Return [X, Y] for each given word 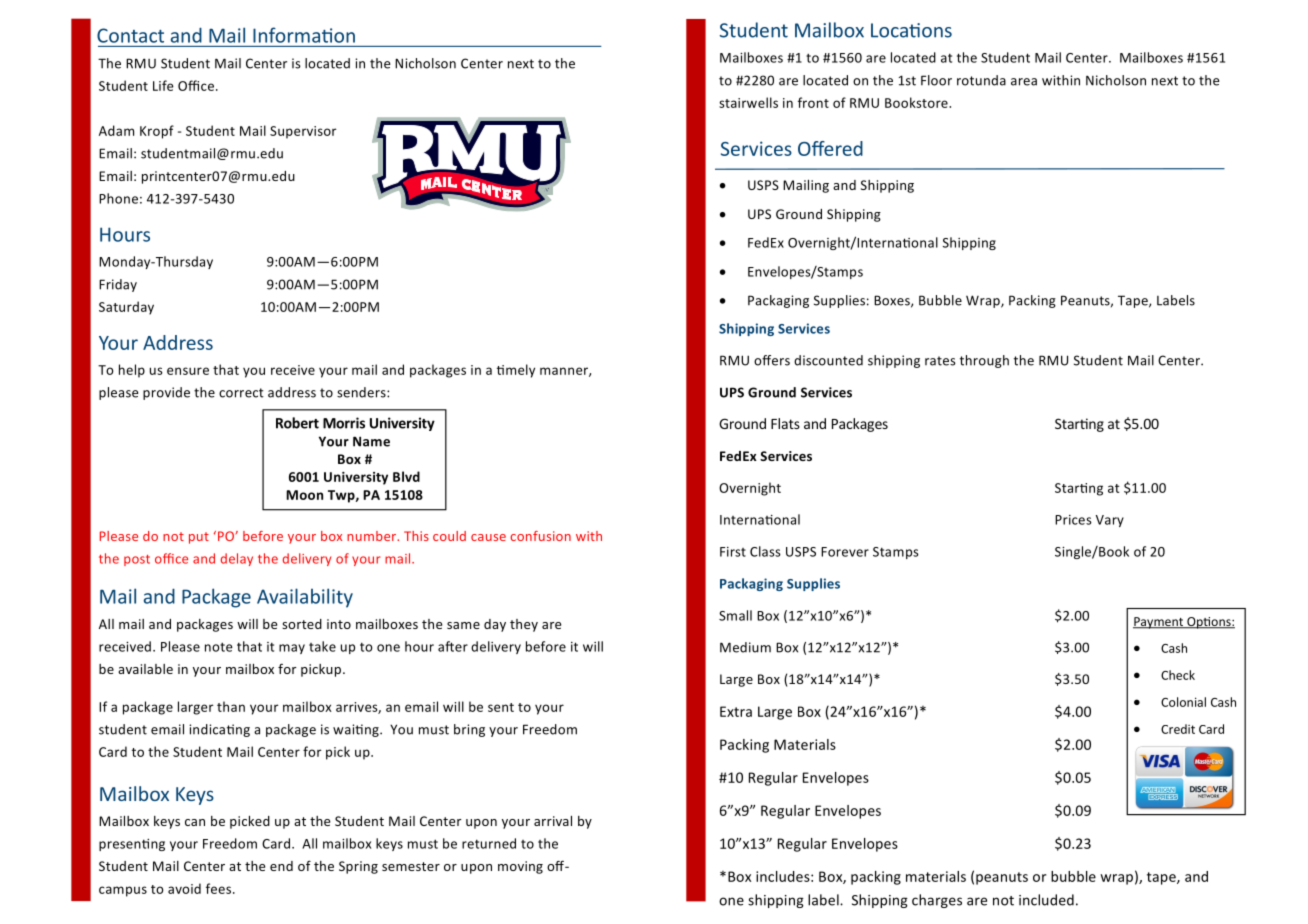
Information [304, 35]
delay [237, 559]
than [231, 706]
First [733, 552]
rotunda [981, 80]
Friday [118, 285]
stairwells [748, 102]
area [1024, 82]
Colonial [1183, 702]
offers [772, 360]
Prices [1073, 520]
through [984, 361]
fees [220, 888]
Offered [830, 148]
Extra [736, 711]
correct [241, 393]
